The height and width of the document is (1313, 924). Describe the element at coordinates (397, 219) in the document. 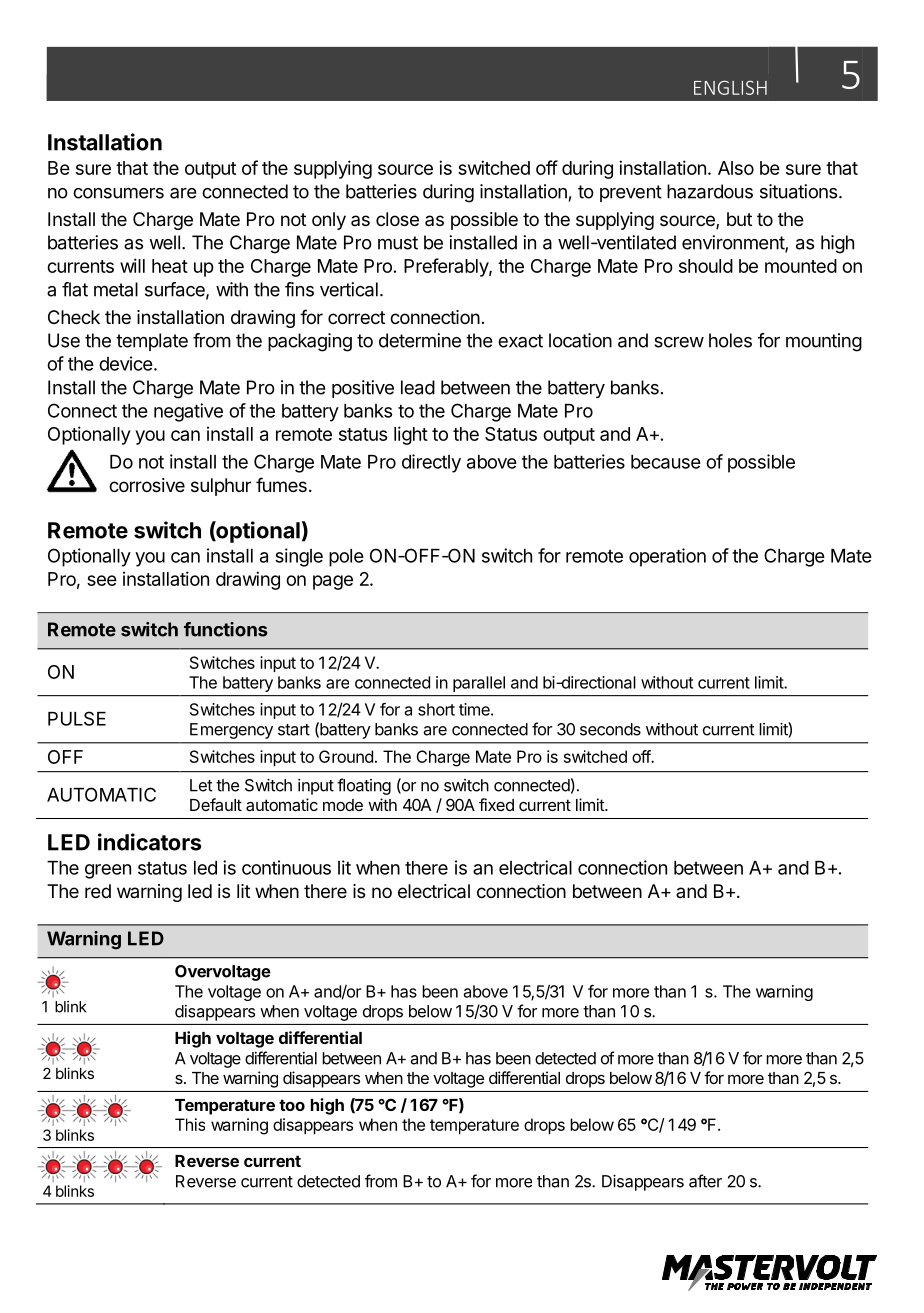

I see `close` at that location.
